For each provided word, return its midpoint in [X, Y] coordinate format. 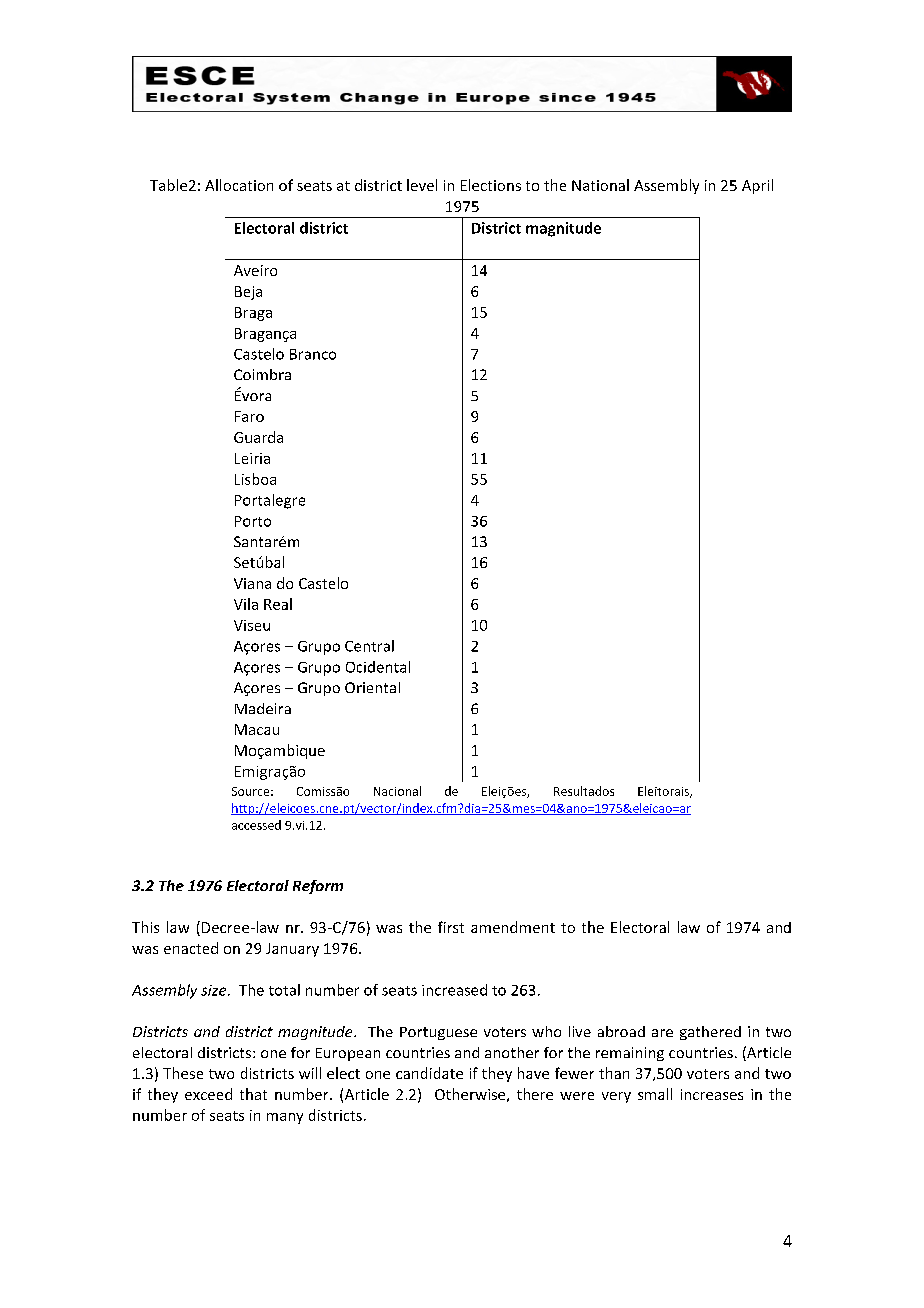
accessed [256, 825]
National [600, 185]
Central [369, 646]
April [757, 186]
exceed [208, 1094]
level [422, 185]
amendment [513, 927]
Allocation [239, 185]
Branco [313, 354]
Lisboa [255, 479]
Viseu [252, 625]
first [451, 927]
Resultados [584, 791]
